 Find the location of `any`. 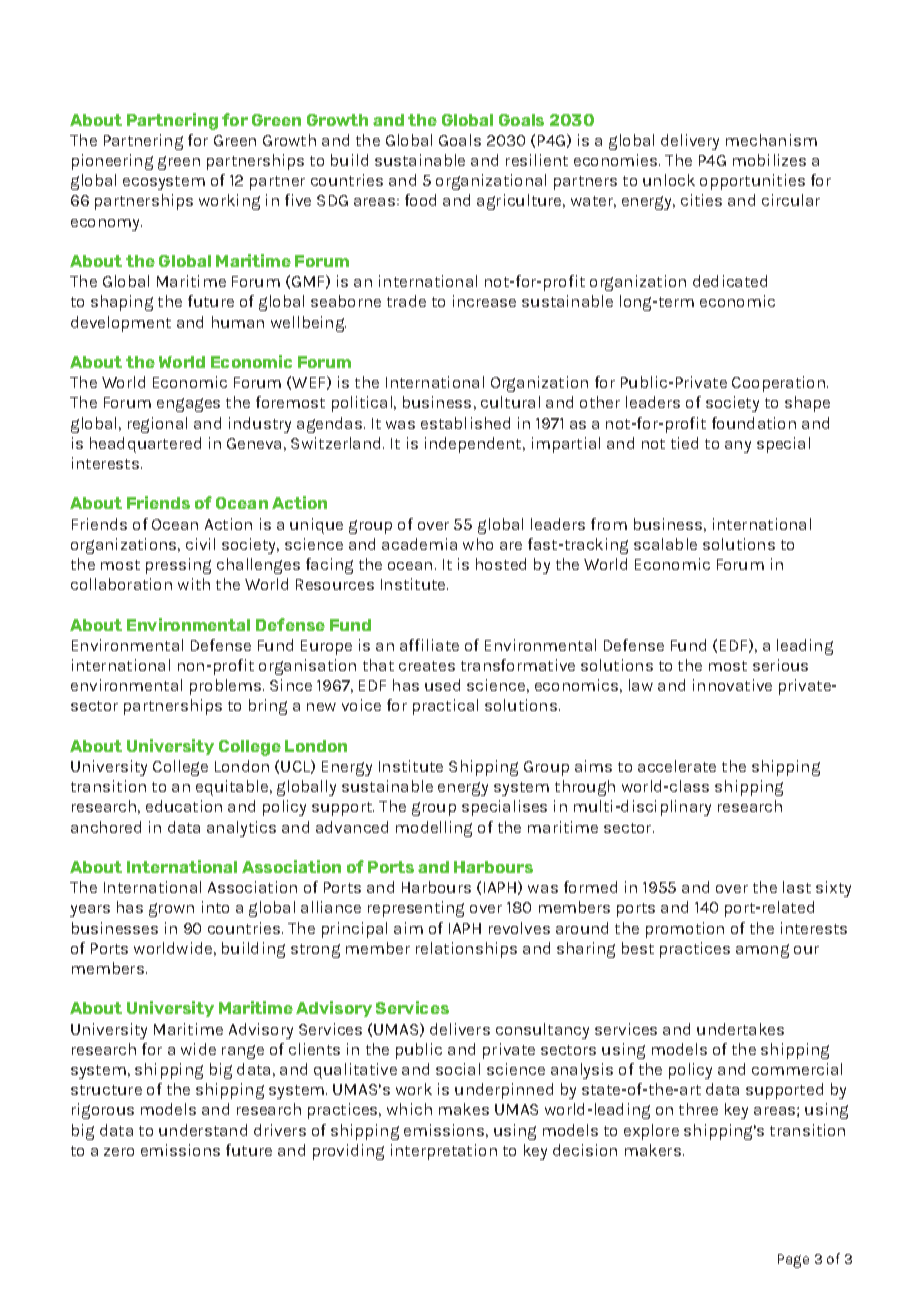

any is located at coordinates (738, 447).
